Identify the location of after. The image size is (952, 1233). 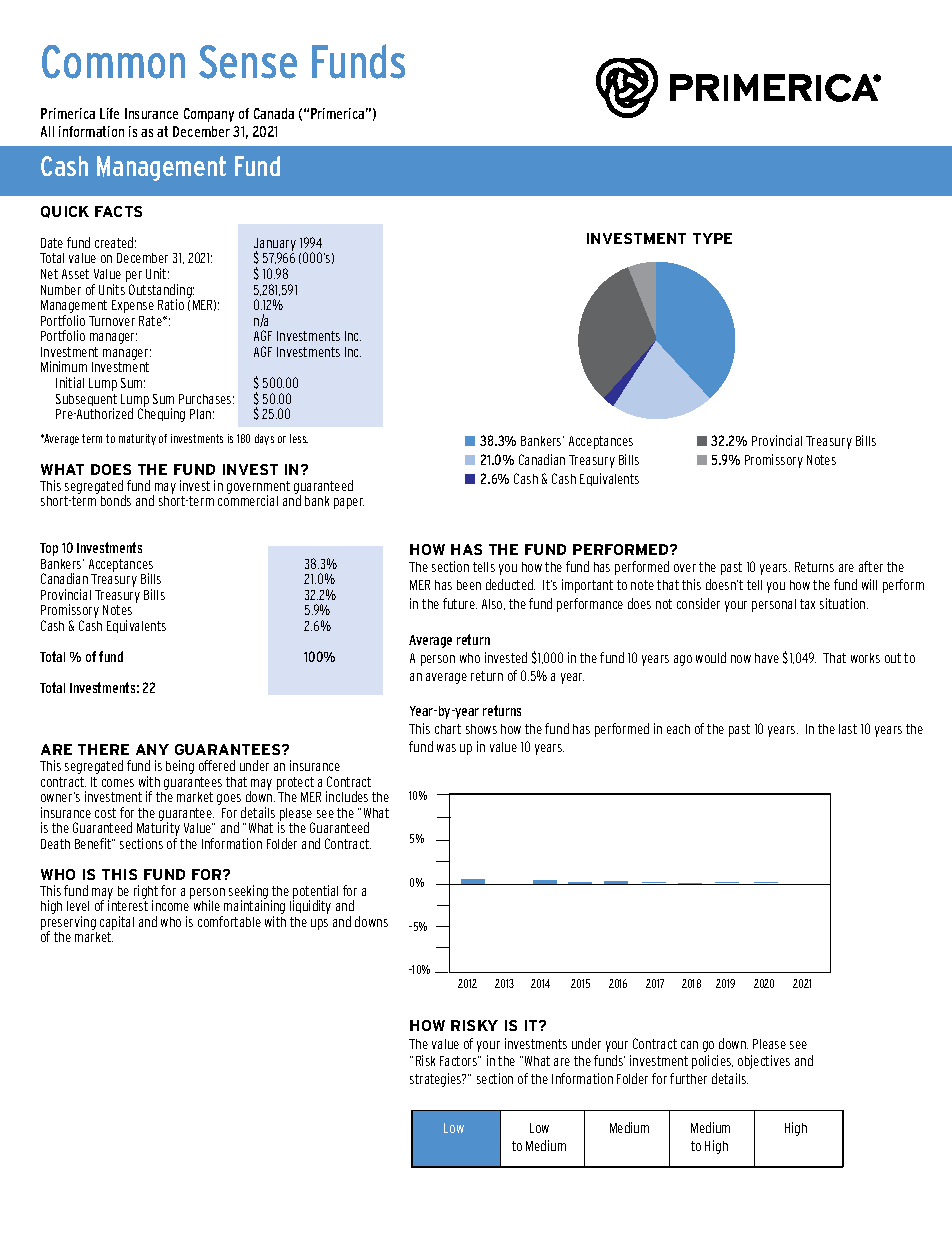
(871, 566).
